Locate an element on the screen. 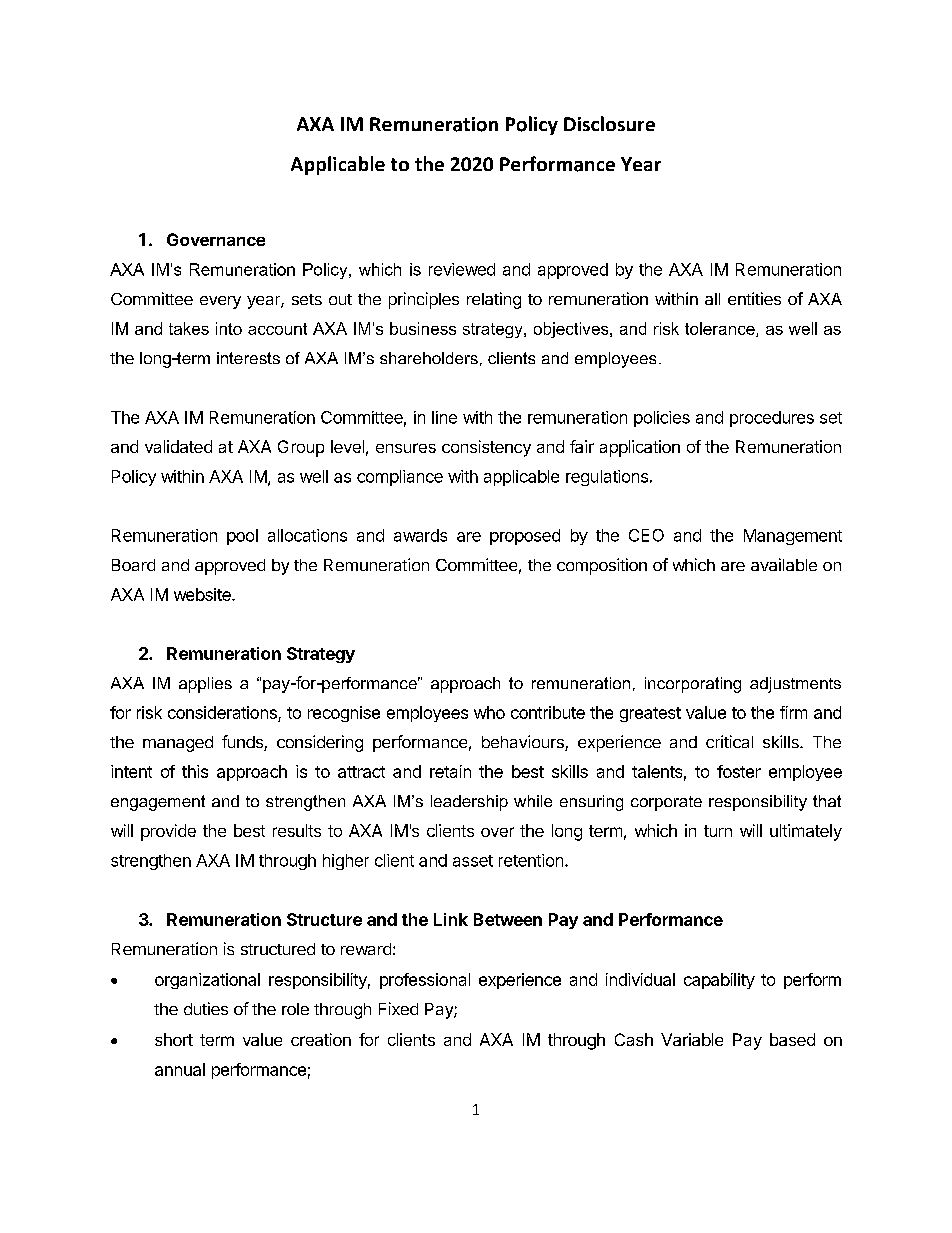 The height and width of the screenshot is (1233, 952). critical is located at coordinates (729, 741).
